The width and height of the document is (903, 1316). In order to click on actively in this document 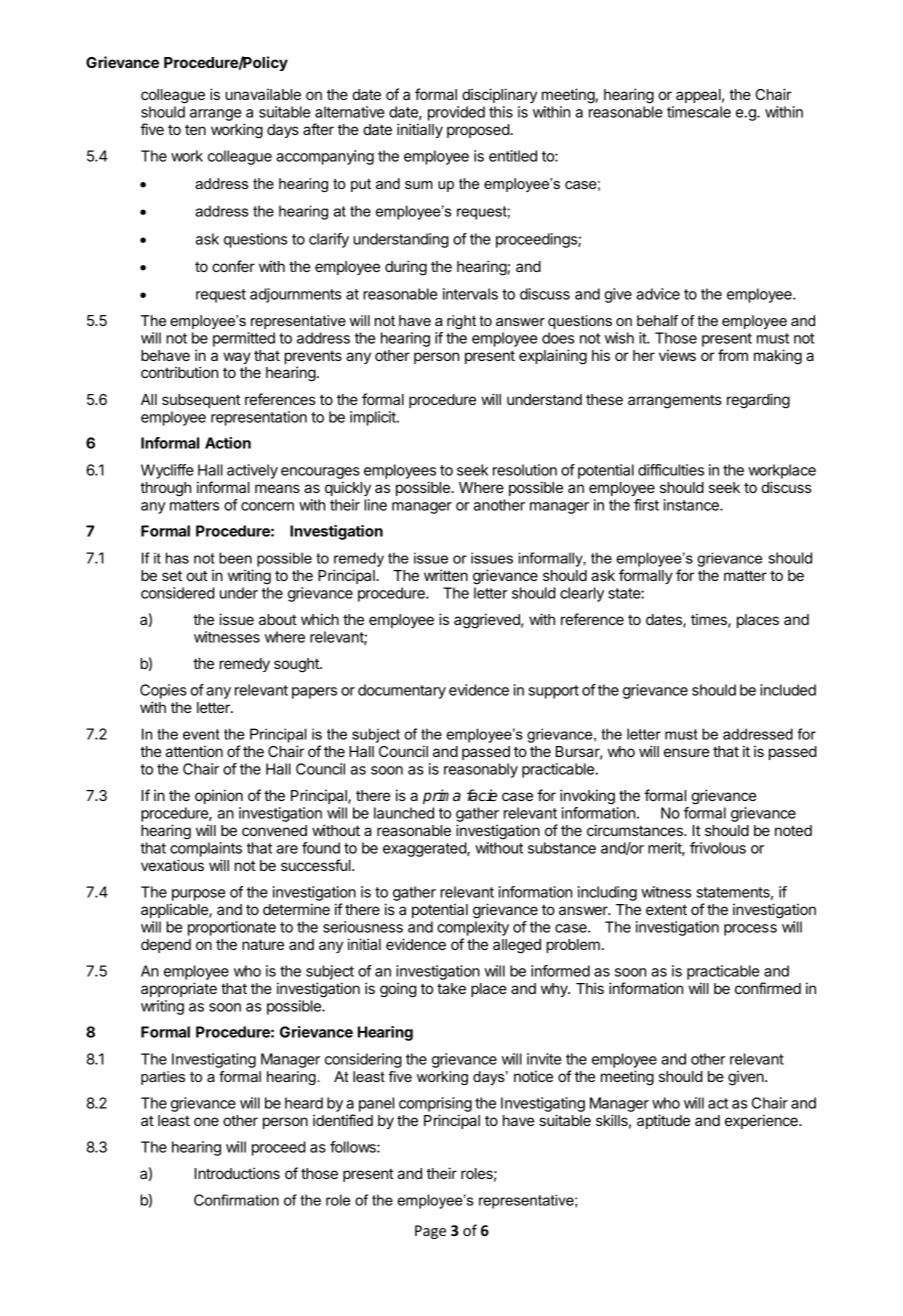, I will do `click(252, 471)`.
